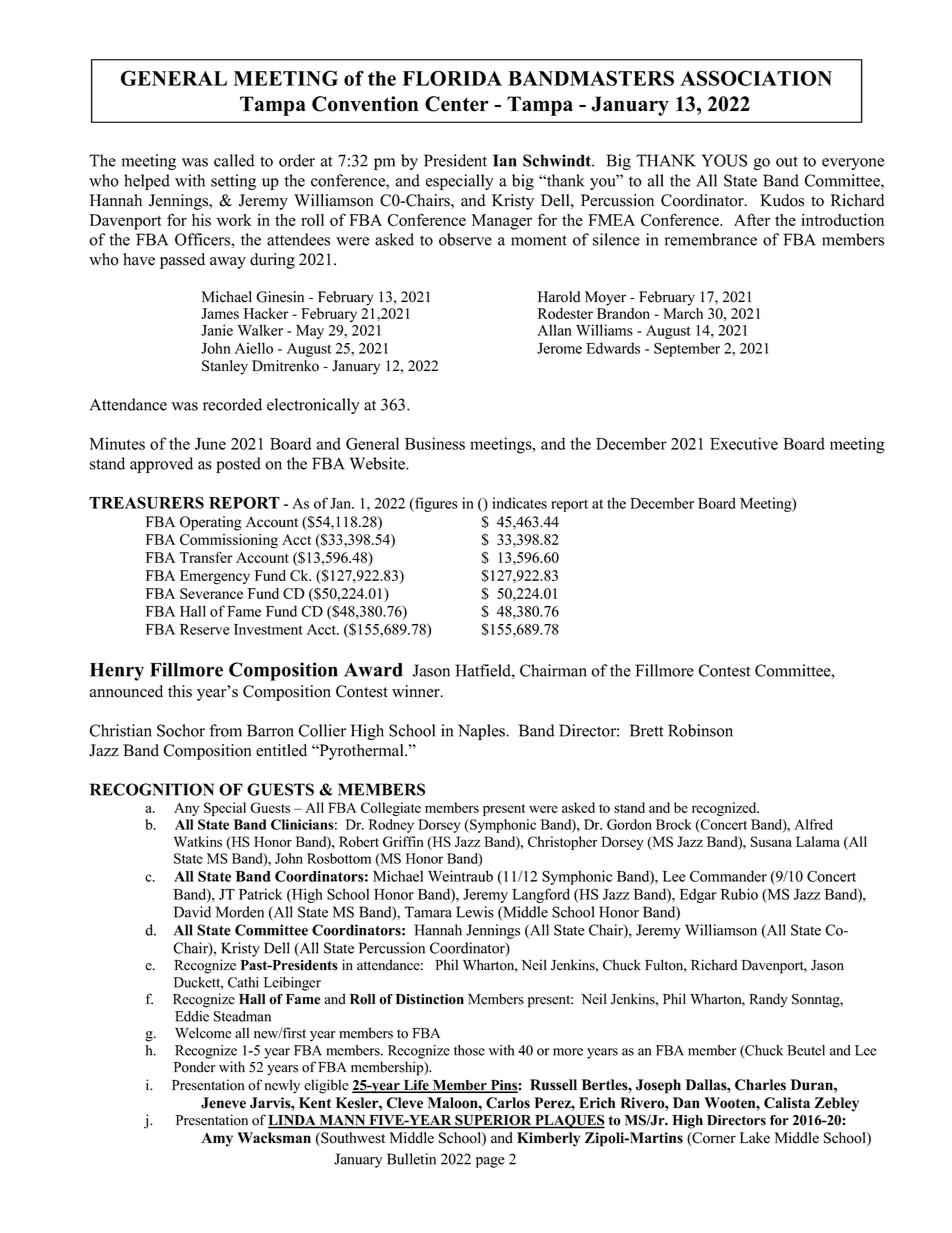 The width and height of the document is (952, 1233). I want to click on Amy, so click(217, 1140).
